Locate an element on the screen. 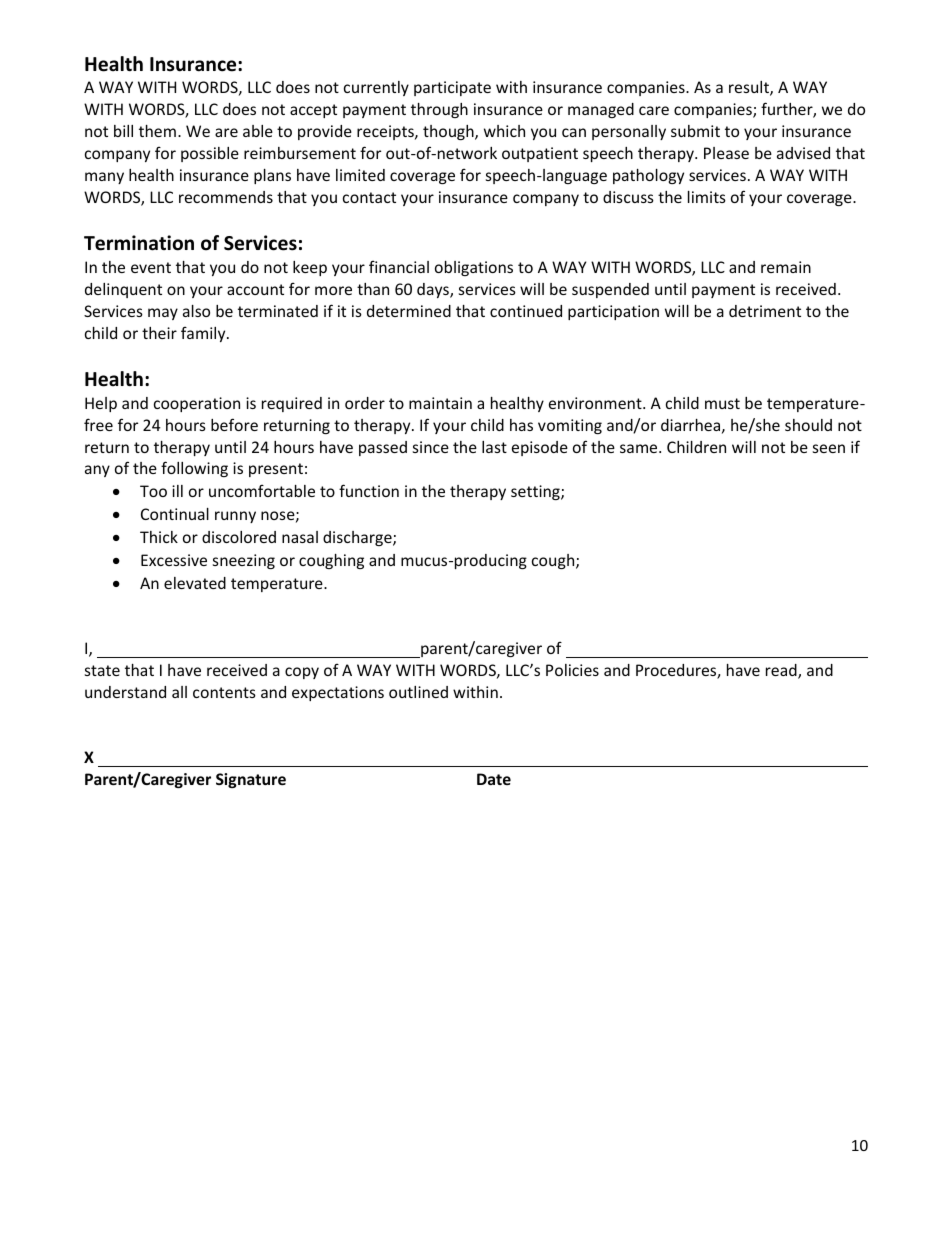  elevated is located at coordinates (195, 583).
